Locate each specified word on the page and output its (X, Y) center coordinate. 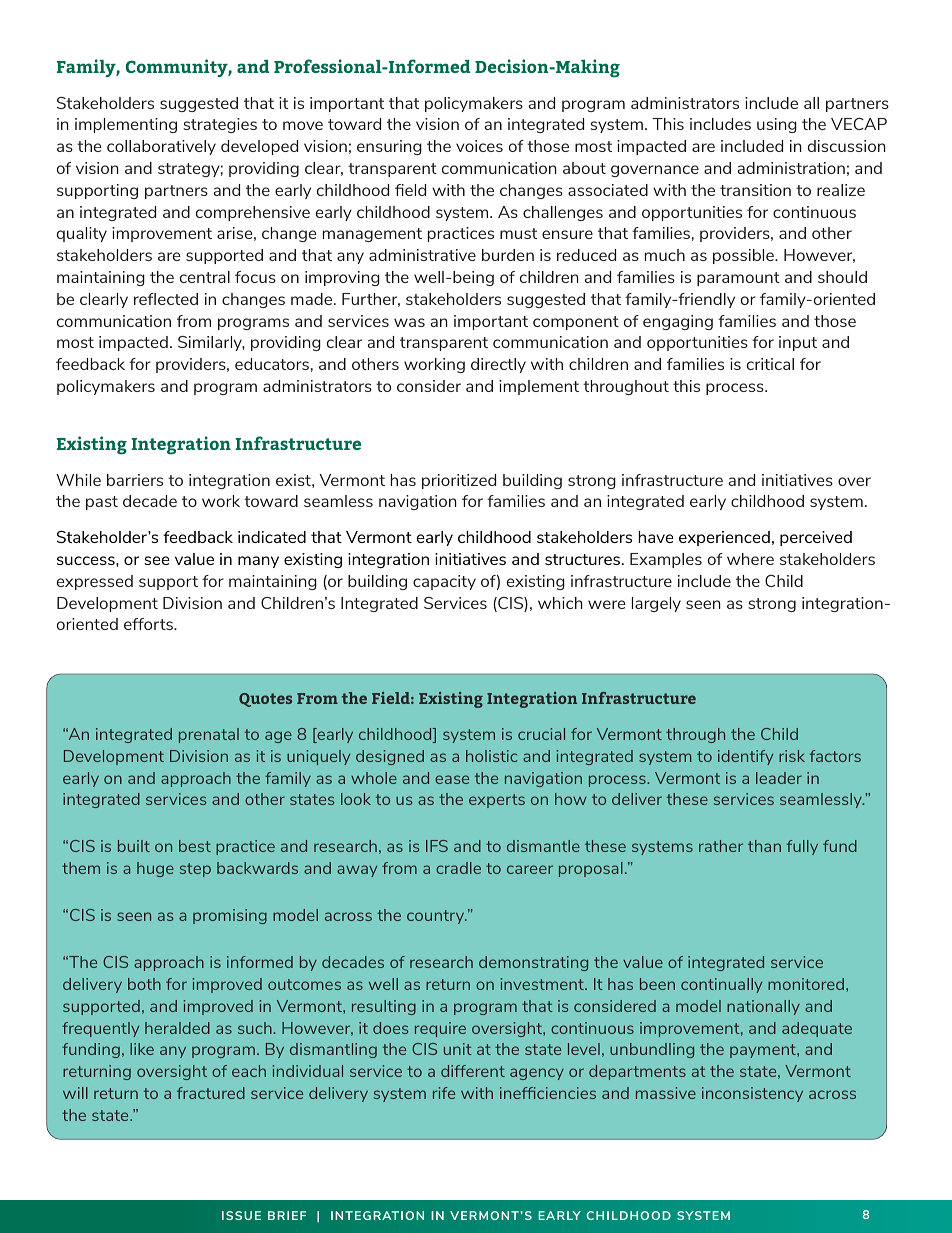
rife (444, 1093)
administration (791, 168)
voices (479, 146)
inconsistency (752, 1094)
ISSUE (241, 1215)
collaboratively (161, 147)
